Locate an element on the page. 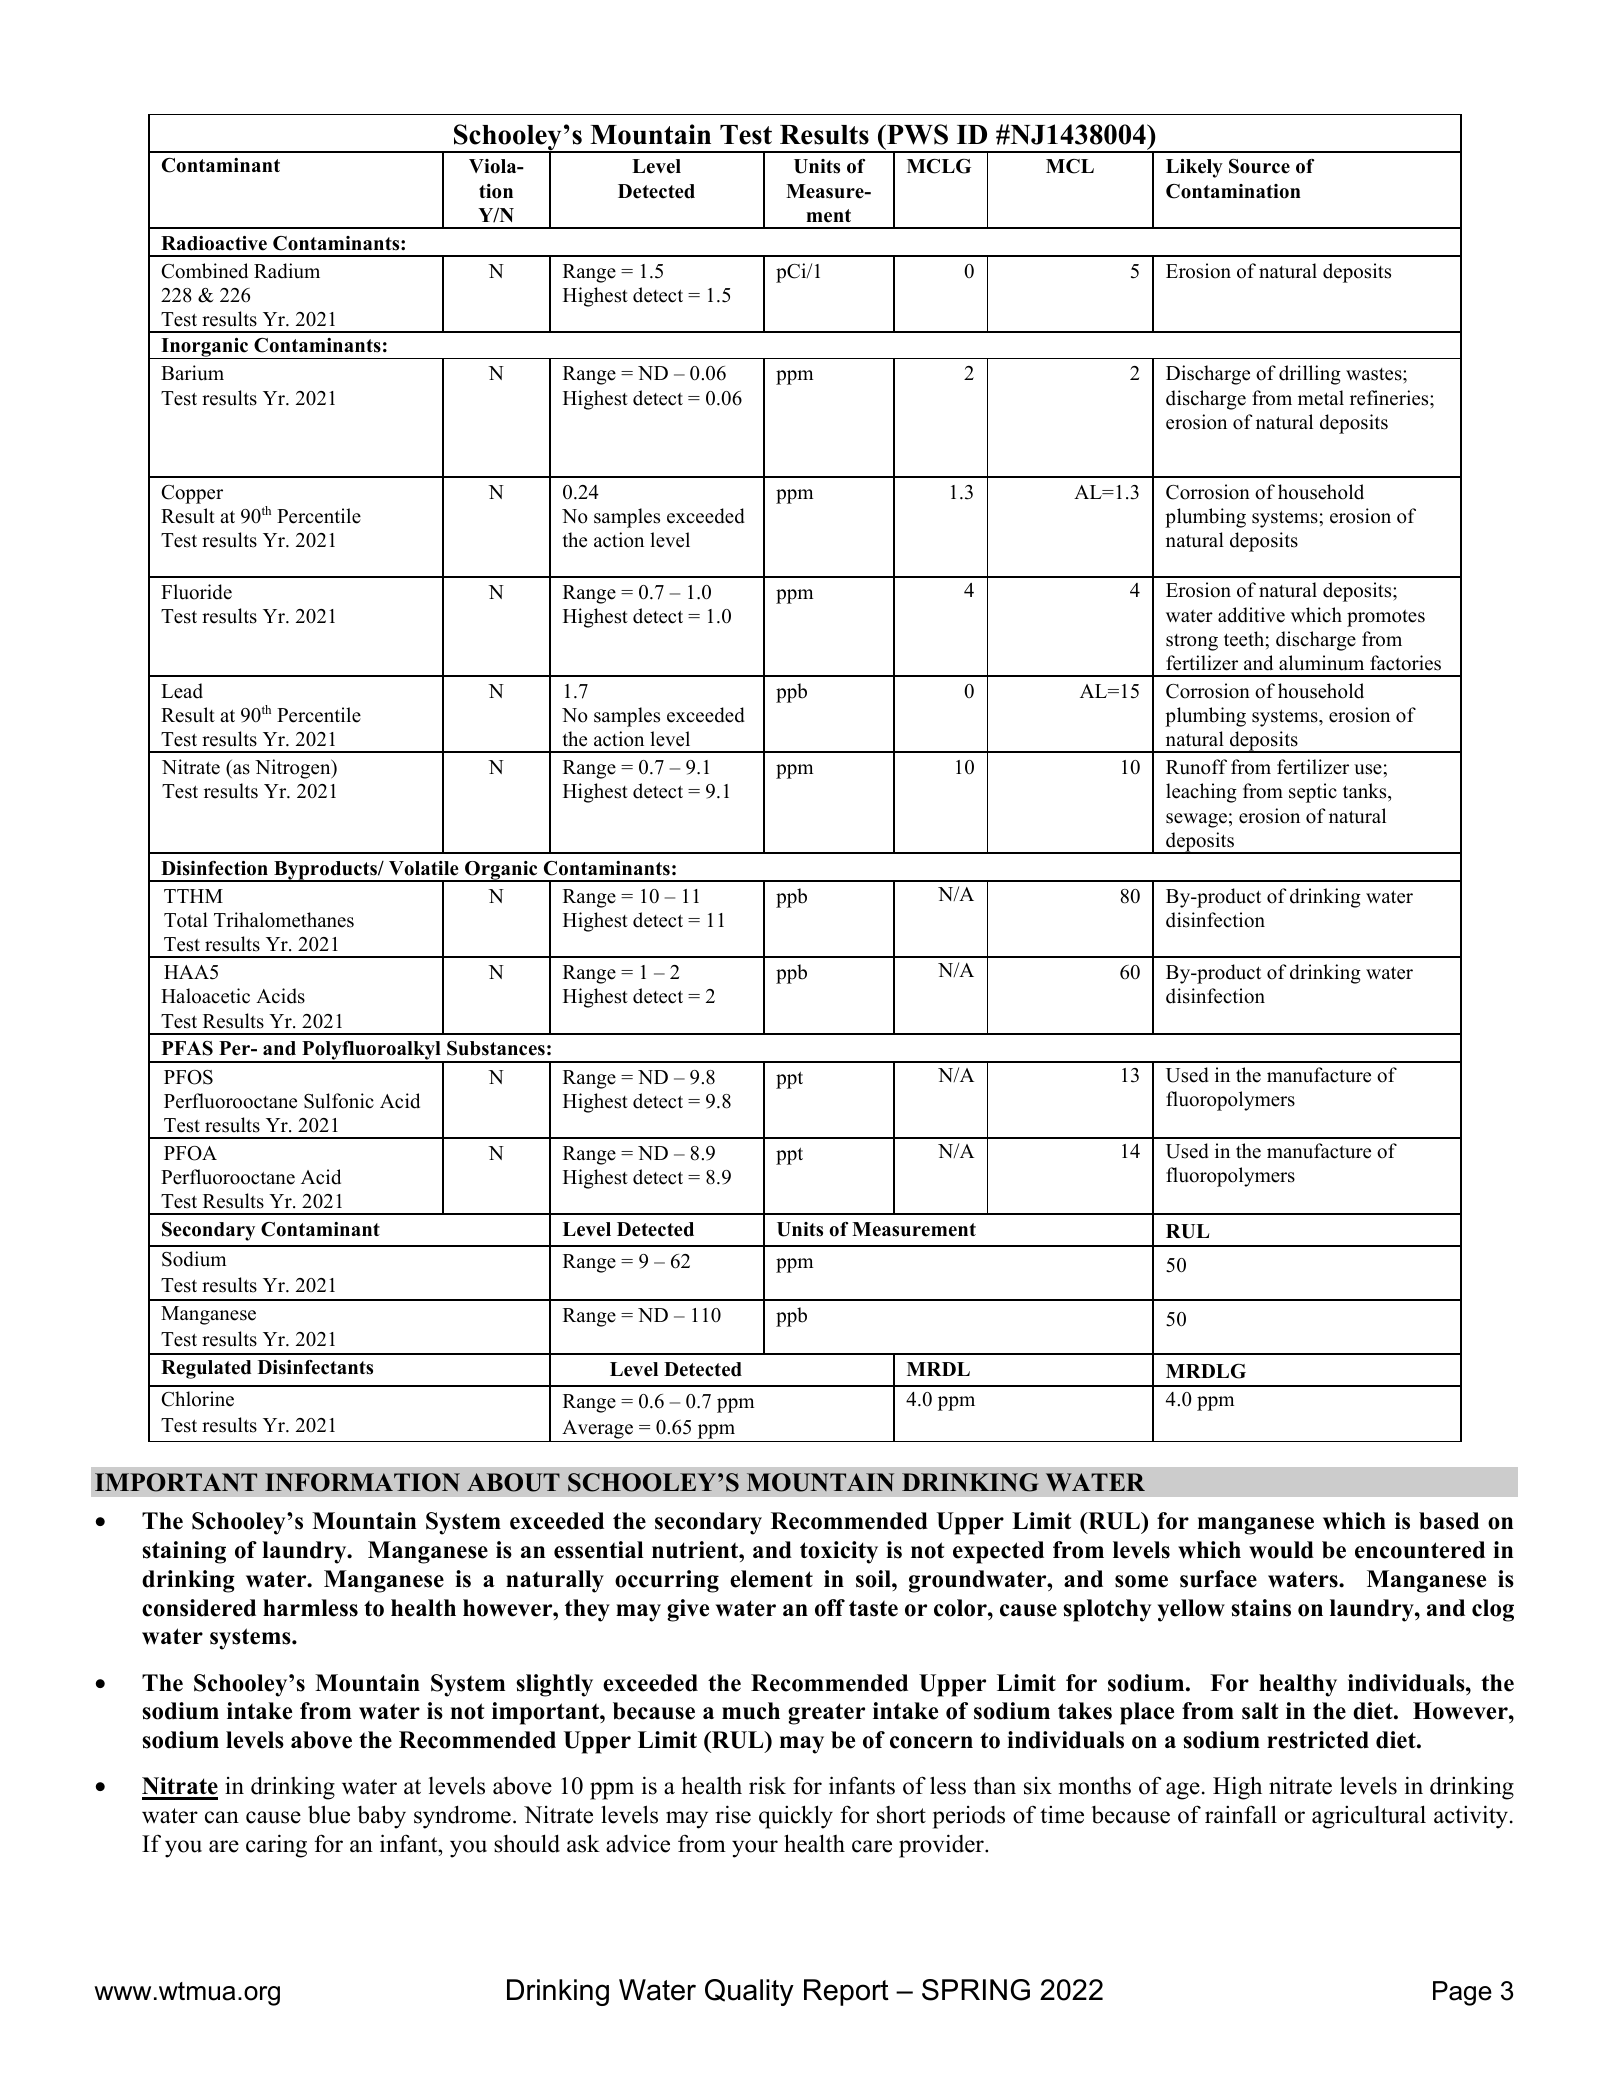 The image size is (1609, 2082). Source is located at coordinates (1259, 166).
